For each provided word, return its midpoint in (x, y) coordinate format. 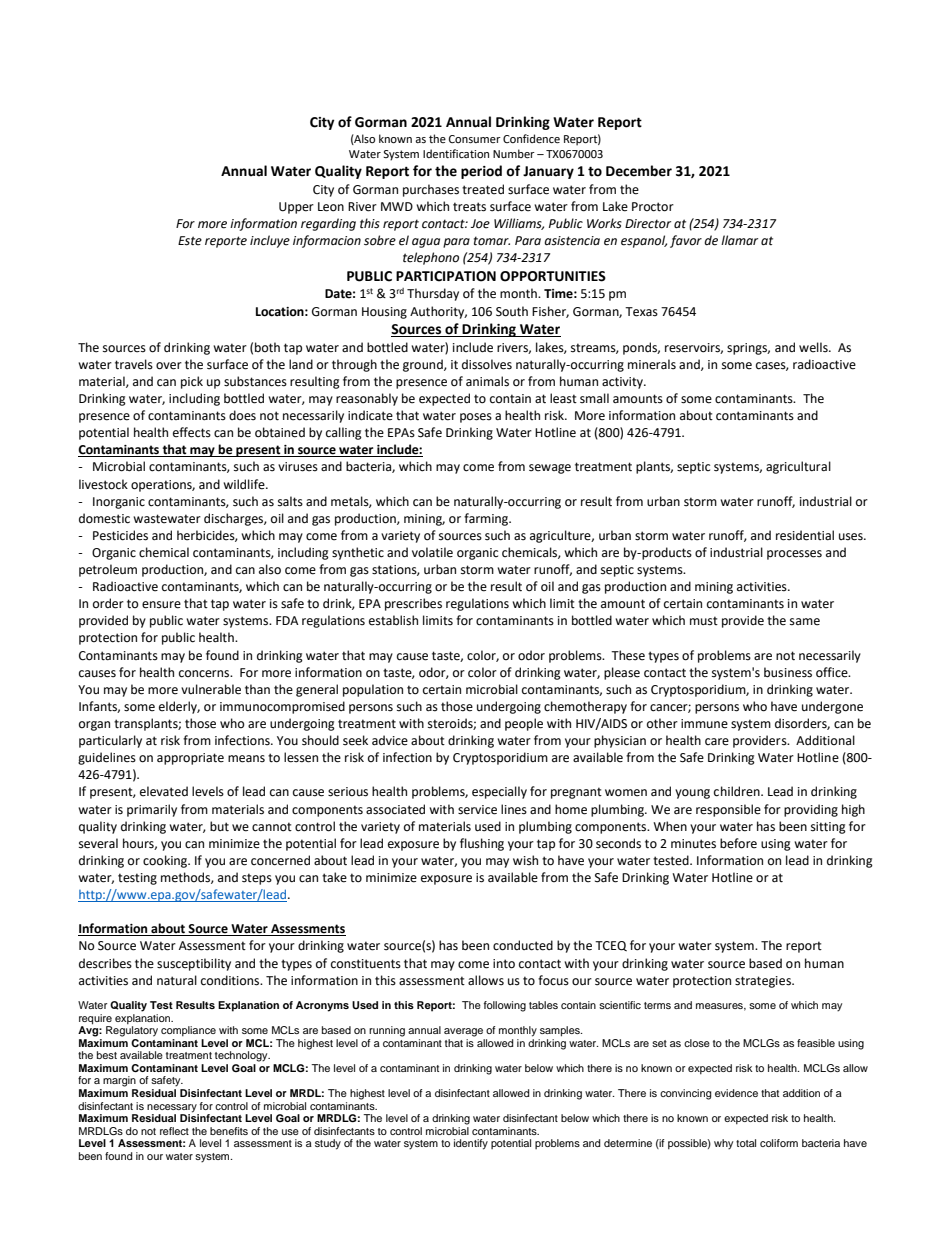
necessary (172, 1108)
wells (814, 347)
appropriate (190, 759)
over (169, 366)
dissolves (487, 364)
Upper (296, 208)
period (481, 172)
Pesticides (120, 535)
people (524, 724)
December (639, 171)
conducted (523, 945)
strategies (764, 982)
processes (794, 555)
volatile (432, 552)
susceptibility (194, 964)
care (717, 742)
